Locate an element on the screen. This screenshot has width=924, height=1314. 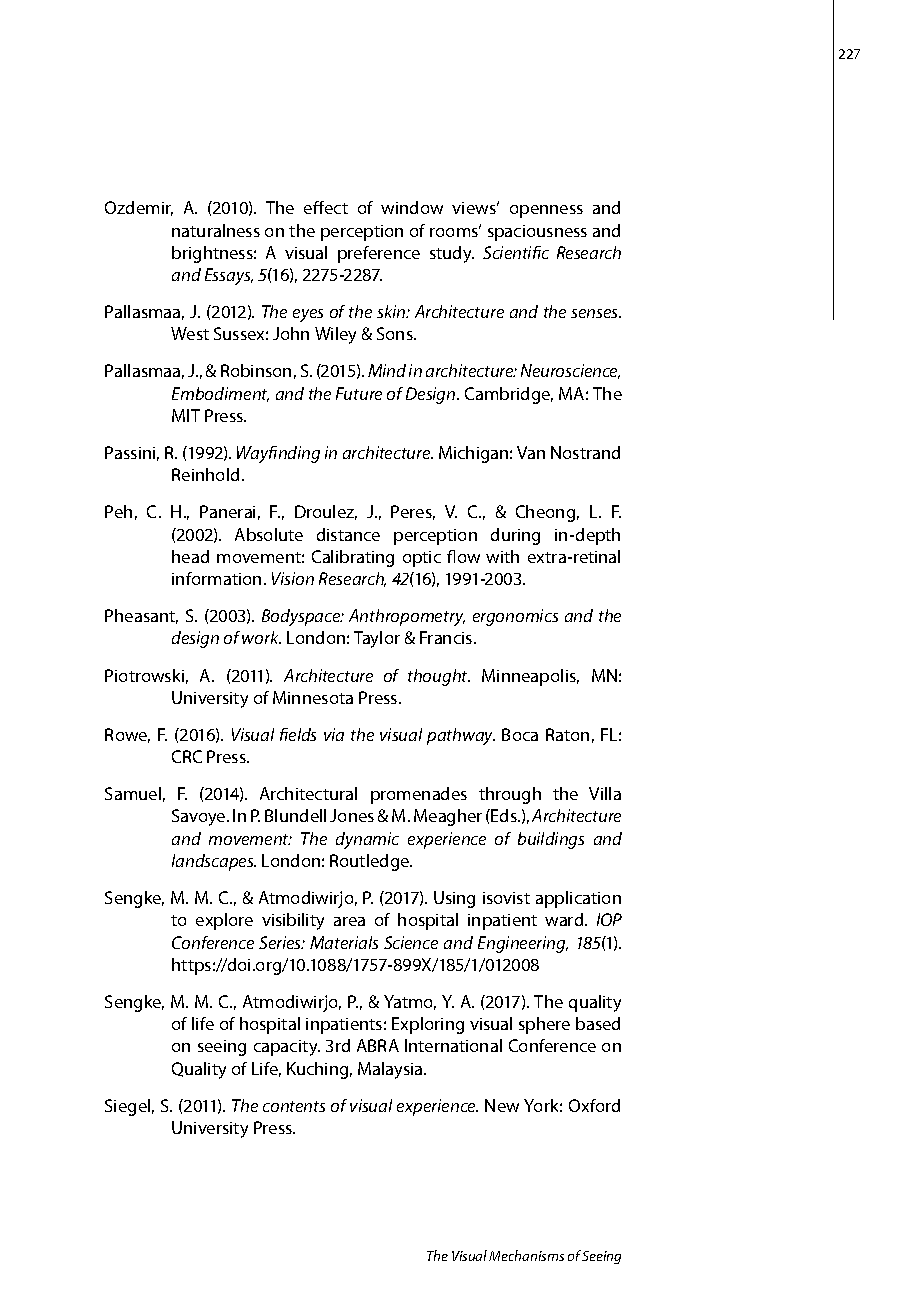
contents is located at coordinates (294, 1106).
